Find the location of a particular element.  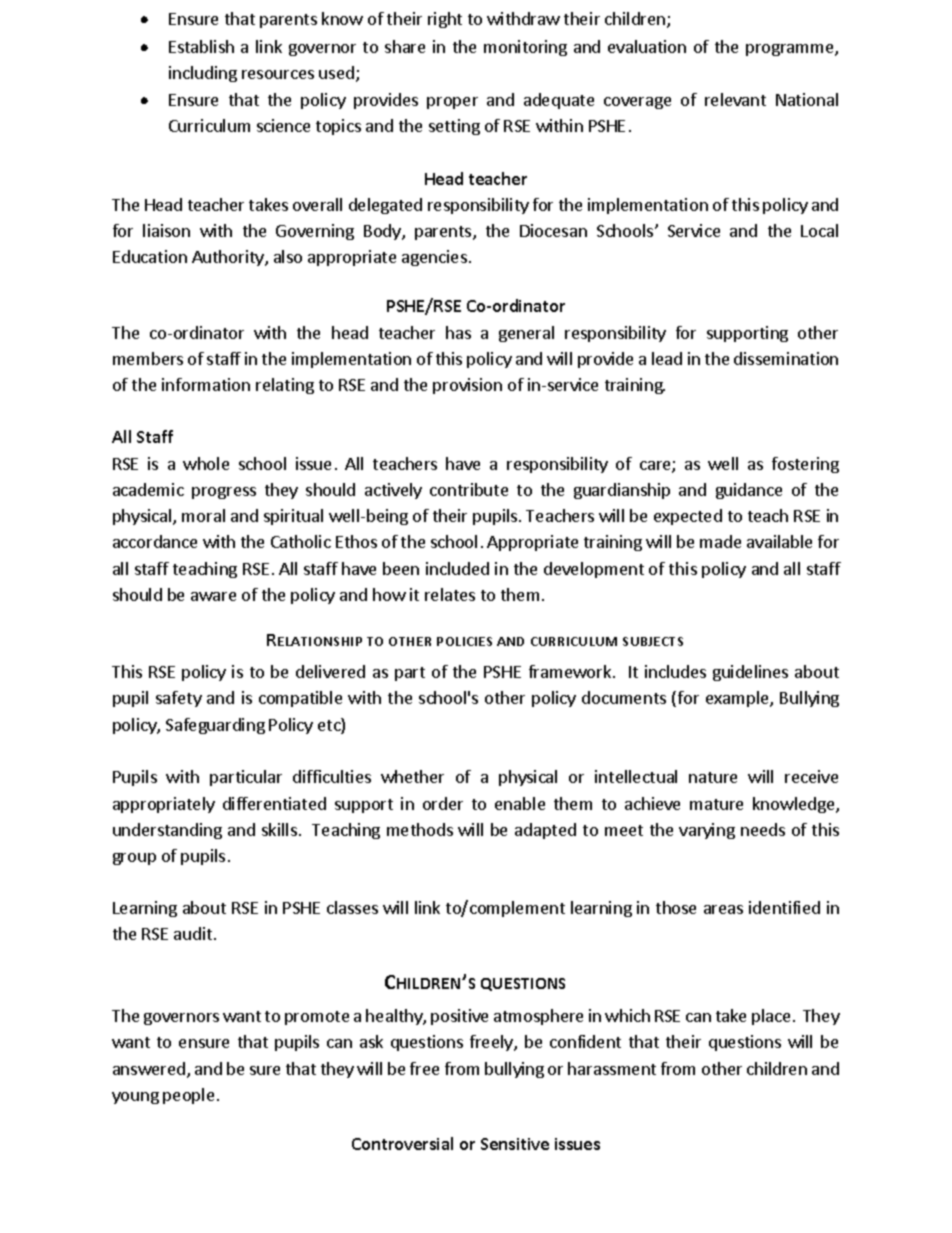

dissemination is located at coordinates (786, 358).
